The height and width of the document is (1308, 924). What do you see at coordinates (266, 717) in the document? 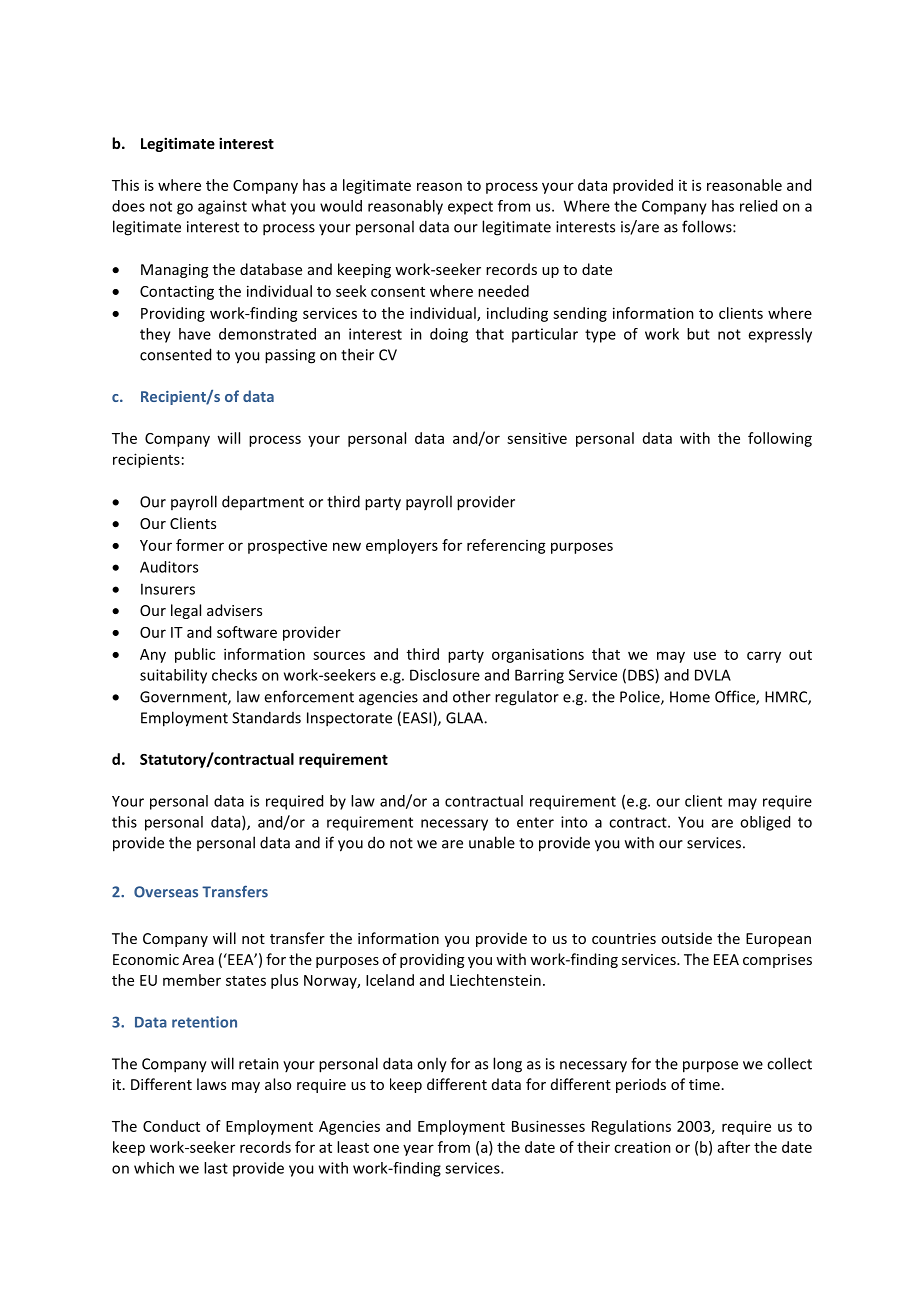
I see `Standards` at bounding box center [266, 717].
